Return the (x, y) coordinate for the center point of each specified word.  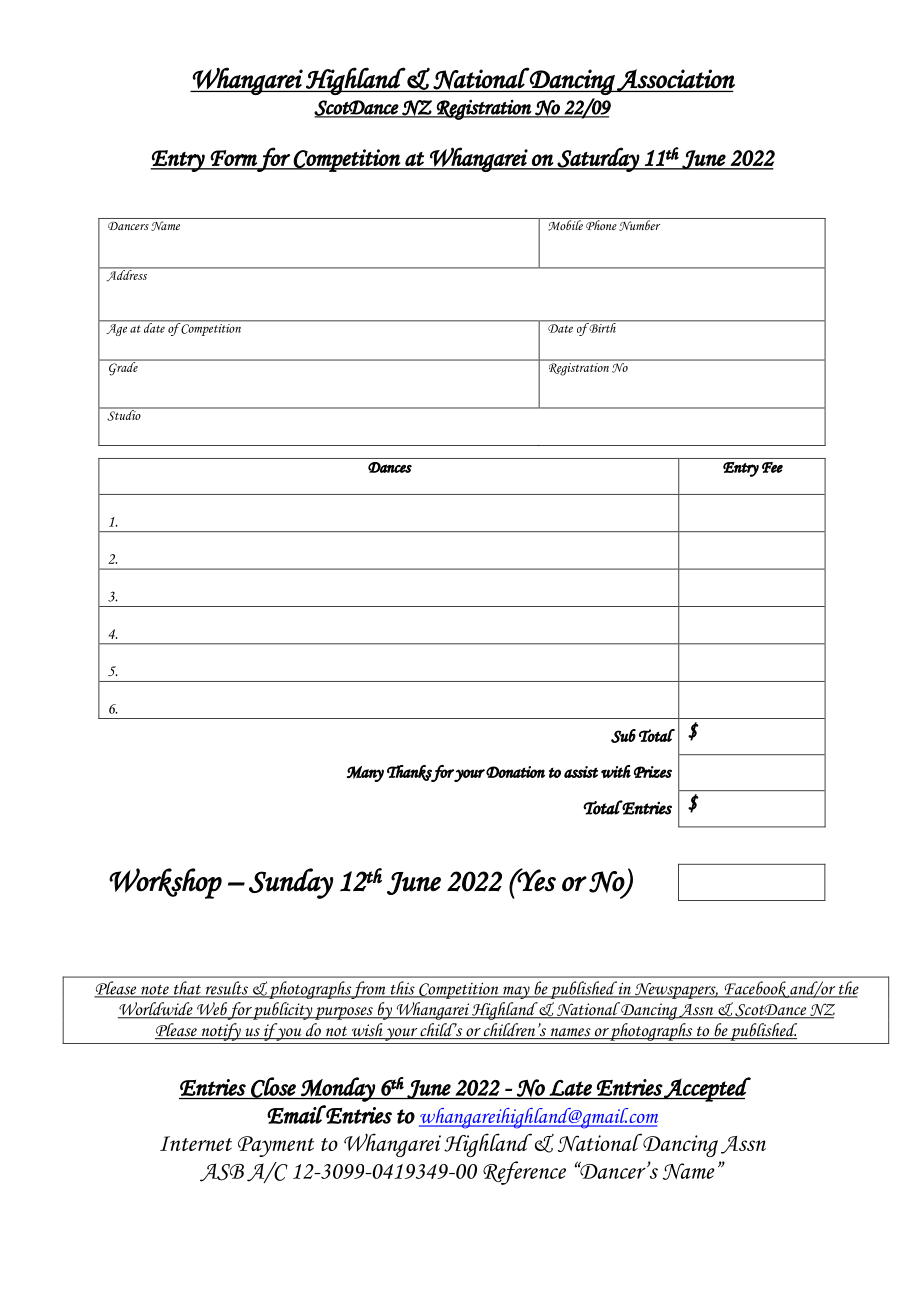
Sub (623, 736)
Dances (390, 467)
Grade (123, 368)
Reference (524, 1173)
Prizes (653, 772)
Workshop (165, 883)
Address (127, 275)
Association (675, 80)
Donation (515, 772)
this (402, 989)
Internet (196, 1143)
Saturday (598, 159)
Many (365, 774)
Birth (602, 327)
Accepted (707, 1089)
